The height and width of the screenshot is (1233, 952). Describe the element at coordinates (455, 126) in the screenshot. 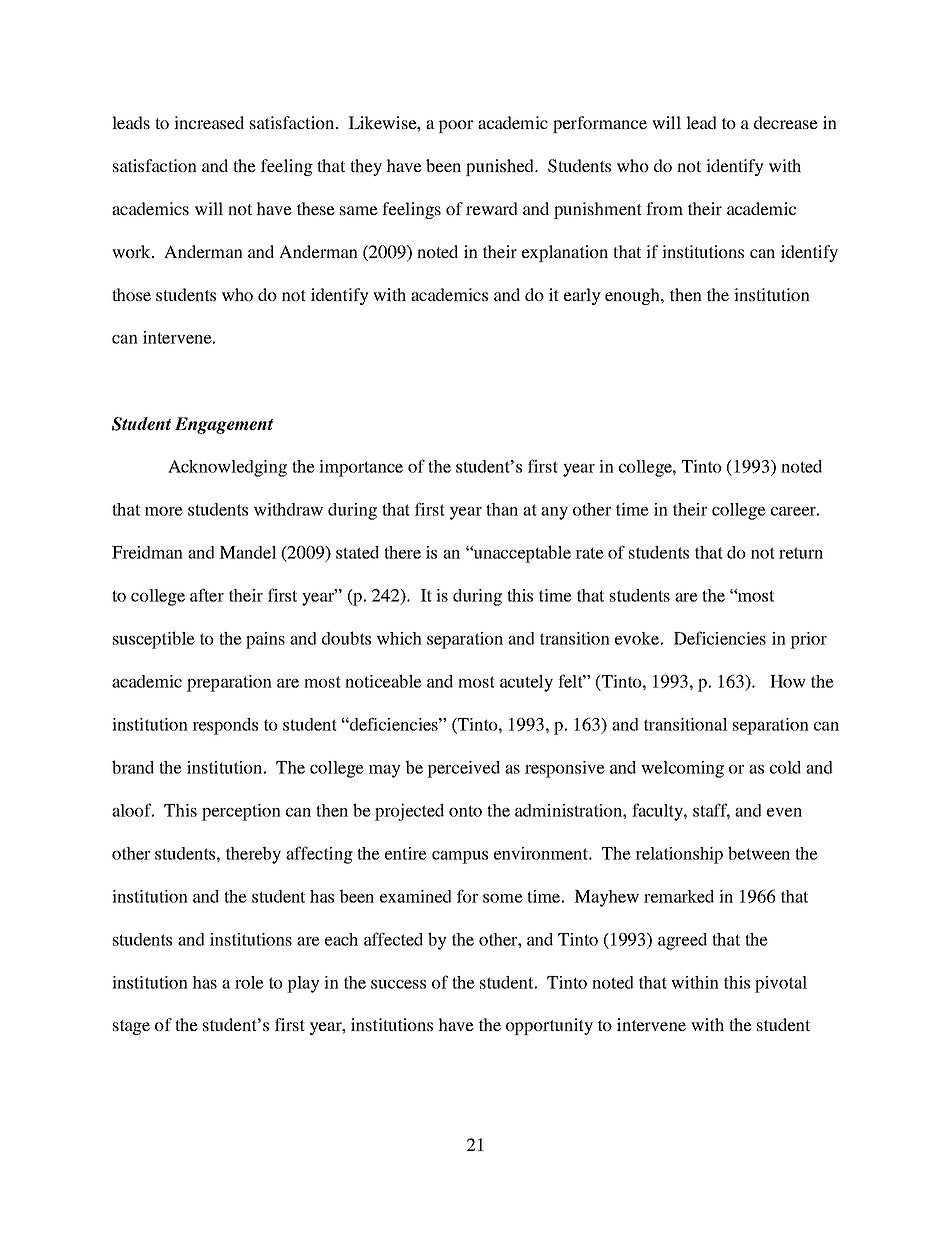

I see `poor` at that location.
